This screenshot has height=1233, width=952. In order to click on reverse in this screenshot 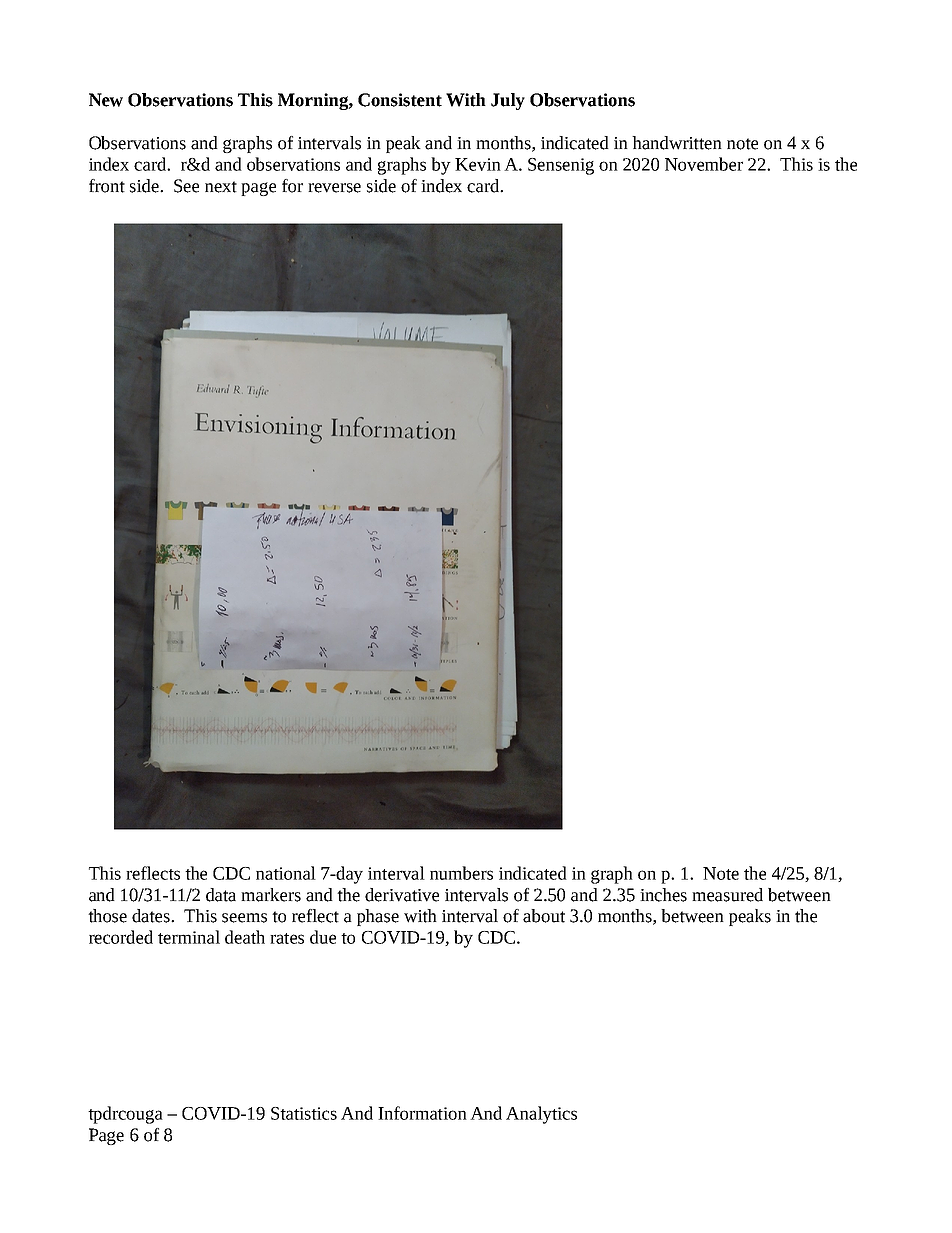, I will do `click(334, 188)`.
